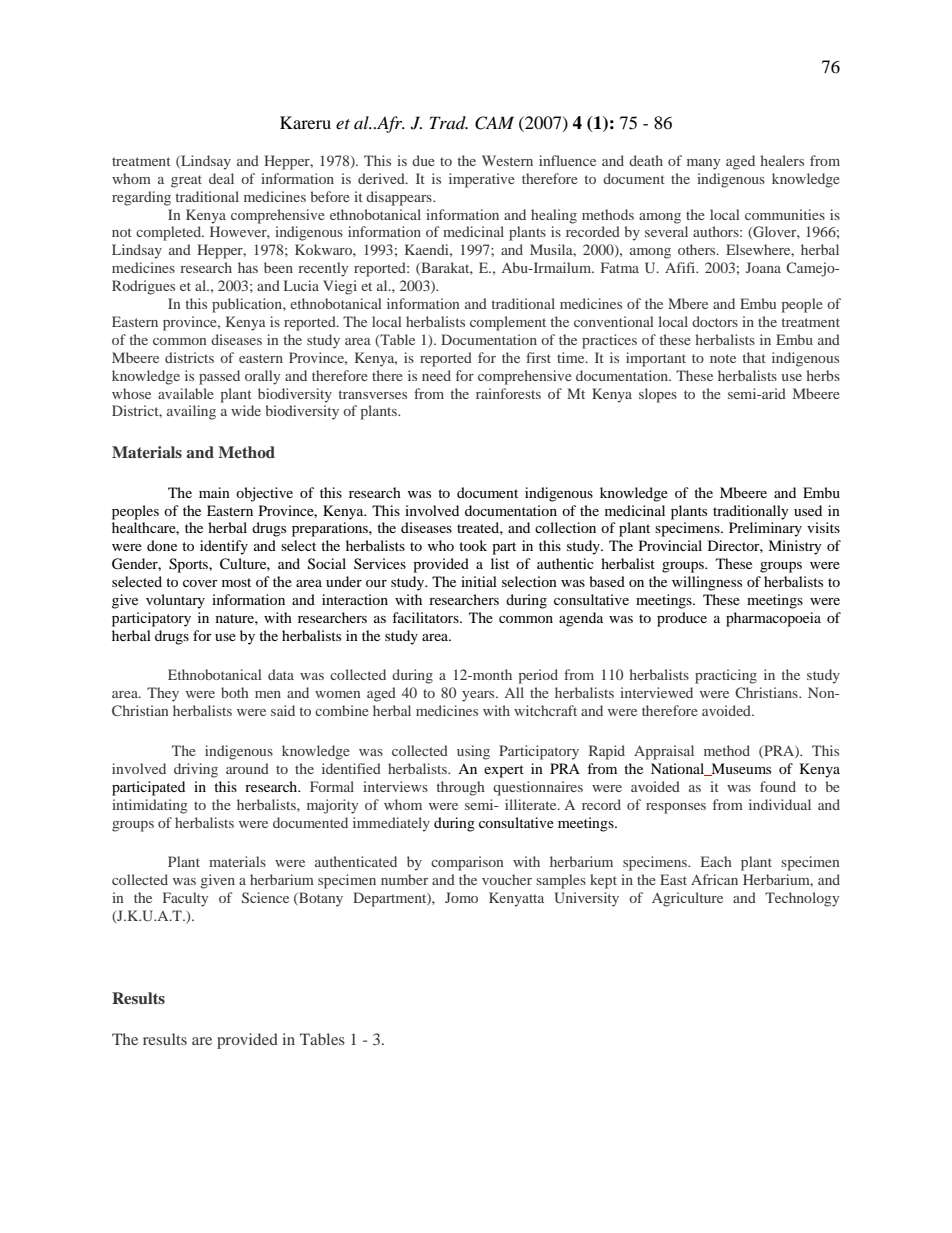 This screenshot has width=952, height=1233. Describe the element at coordinates (214, 492) in the screenshot. I see `main` at that location.
